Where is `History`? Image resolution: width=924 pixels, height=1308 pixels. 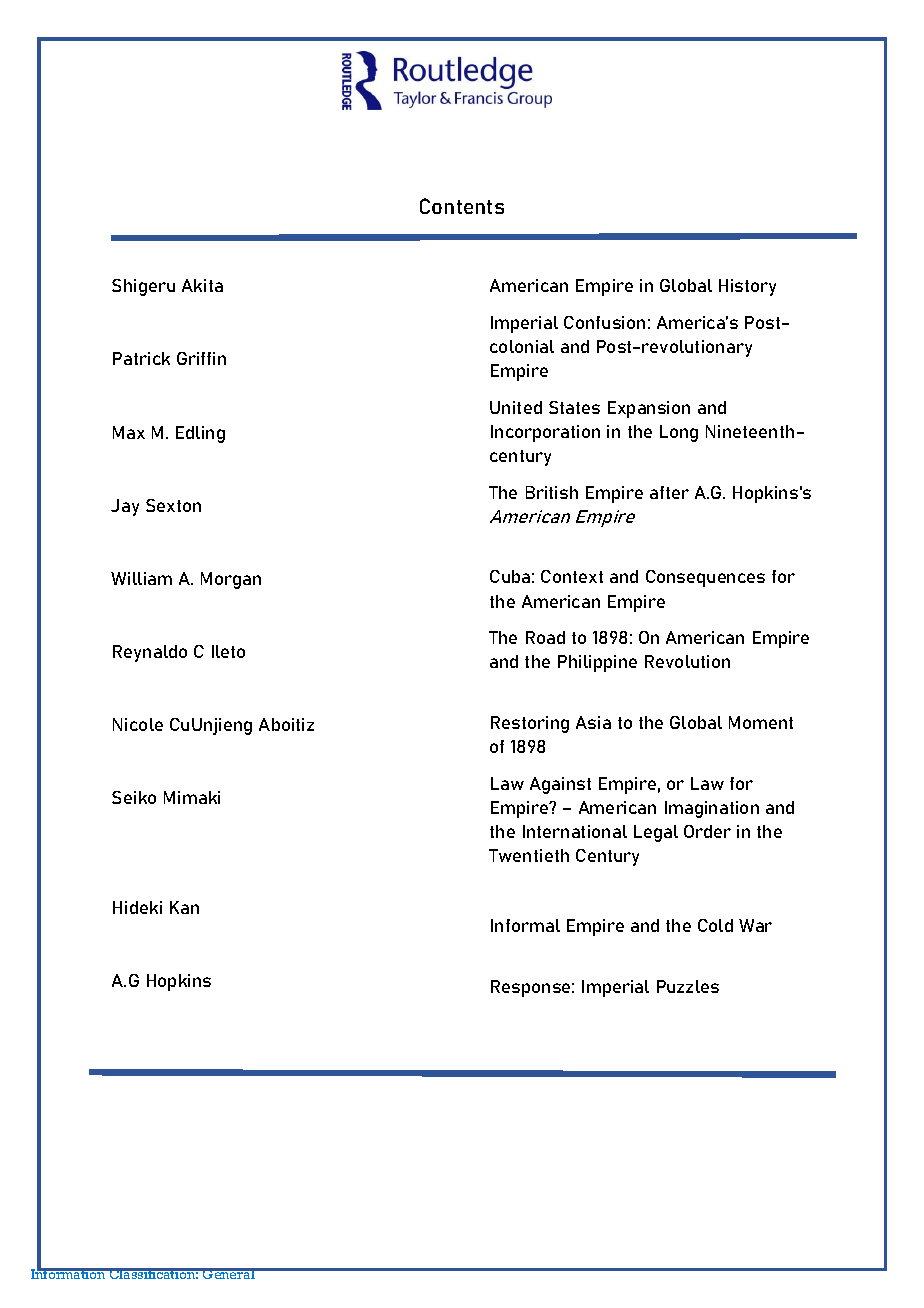
History is located at coordinates (747, 287).
